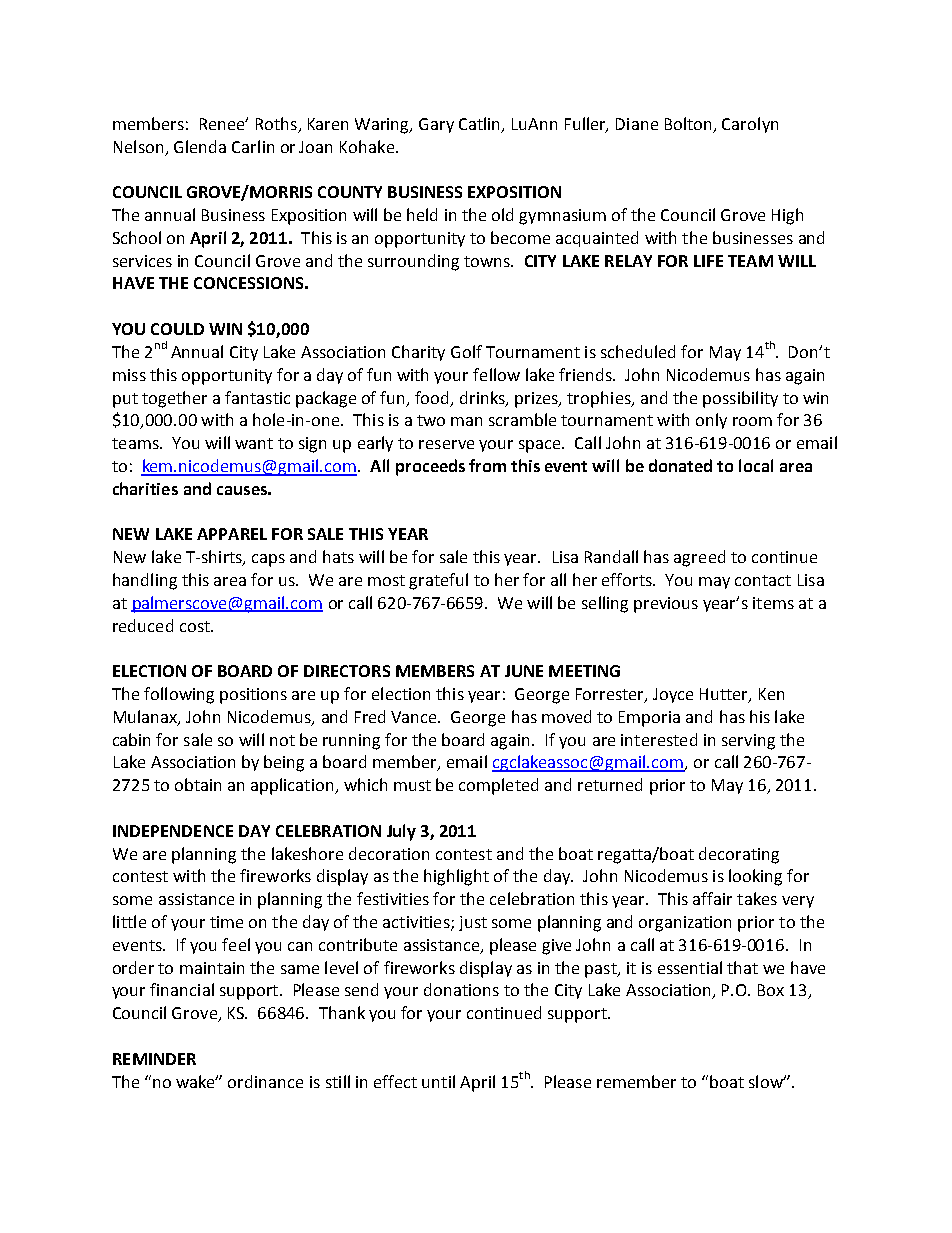 The width and height of the screenshot is (952, 1233). Describe the element at coordinates (438, 1081) in the screenshot. I see `until` at that location.
